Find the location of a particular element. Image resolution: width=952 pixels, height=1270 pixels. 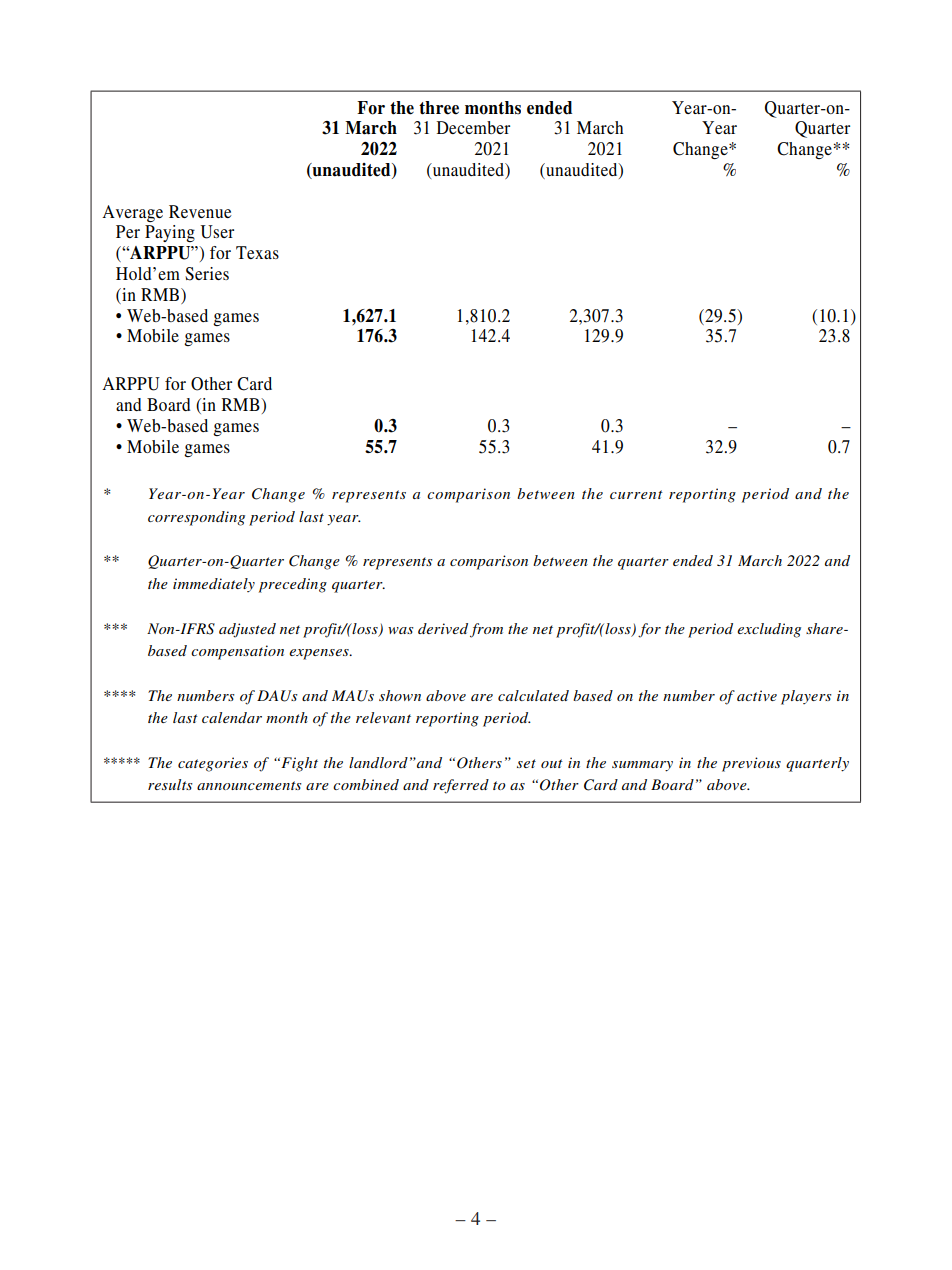

corresponding is located at coordinates (196, 518).
